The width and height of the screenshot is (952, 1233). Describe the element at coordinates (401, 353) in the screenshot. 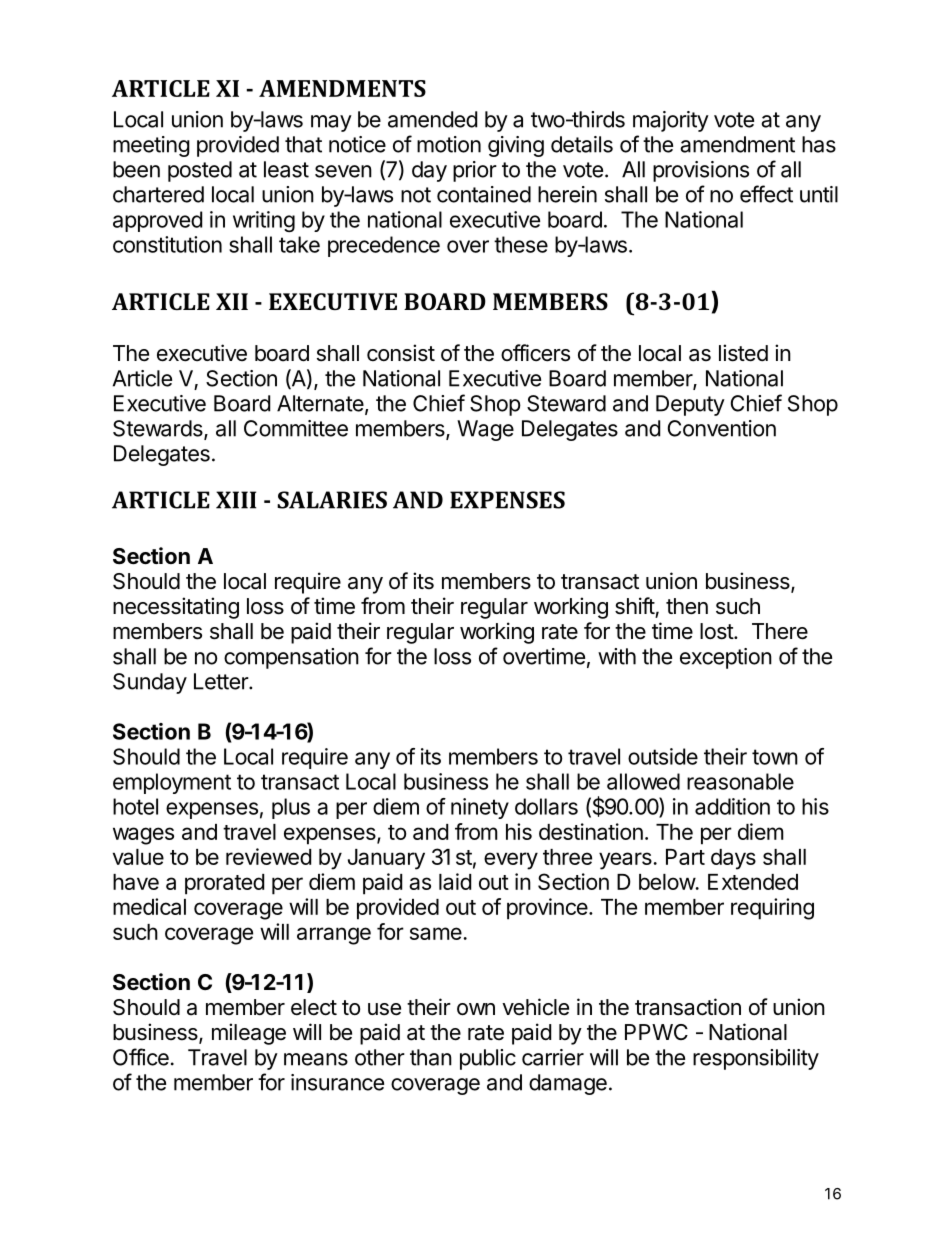

I see `consist` at that location.
